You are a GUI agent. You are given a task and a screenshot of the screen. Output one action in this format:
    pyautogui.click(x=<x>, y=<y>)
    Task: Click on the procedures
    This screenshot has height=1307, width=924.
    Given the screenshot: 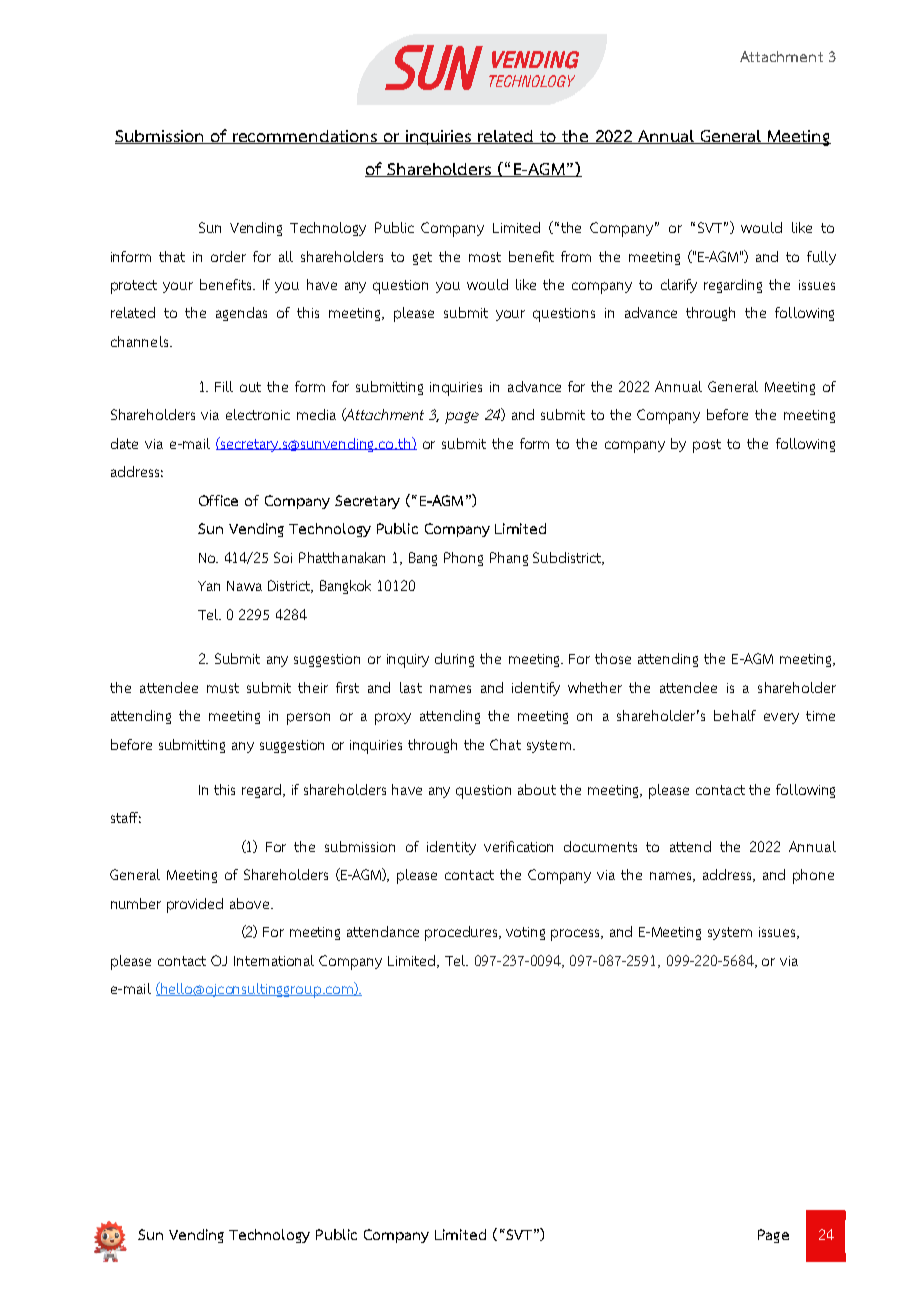 What is the action you would take?
    pyautogui.click(x=462, y=933)
